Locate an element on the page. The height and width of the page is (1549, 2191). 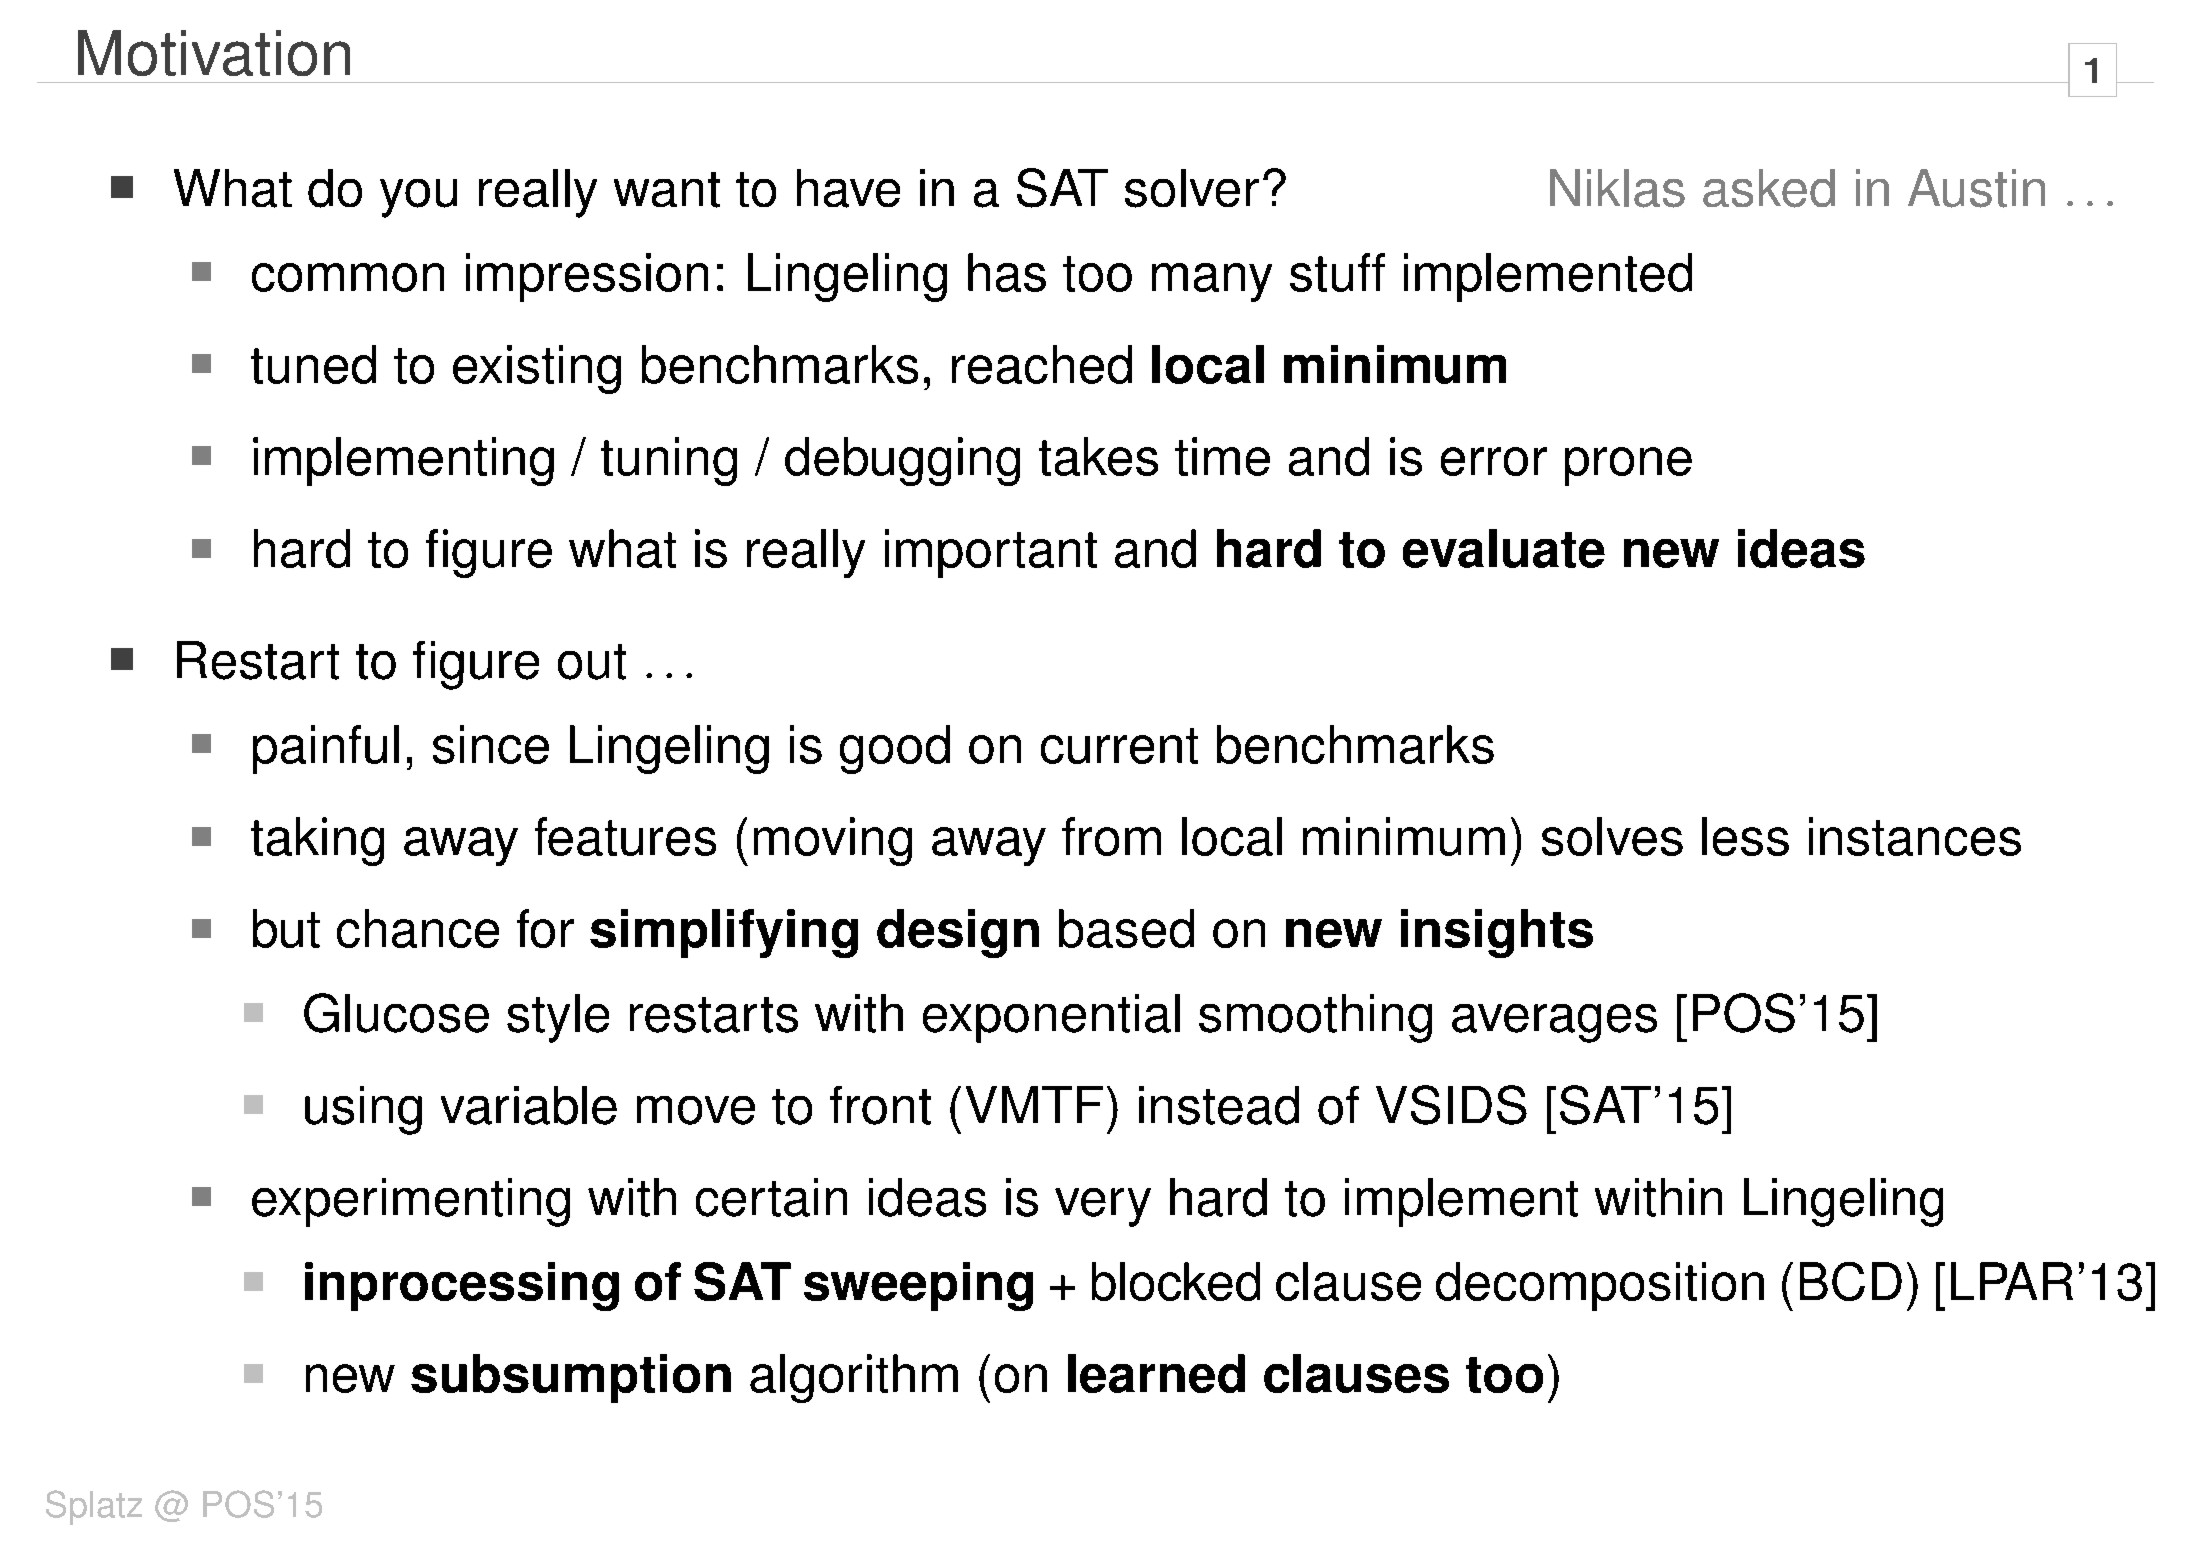
BCD is located at coordinates (1851, 1281).
